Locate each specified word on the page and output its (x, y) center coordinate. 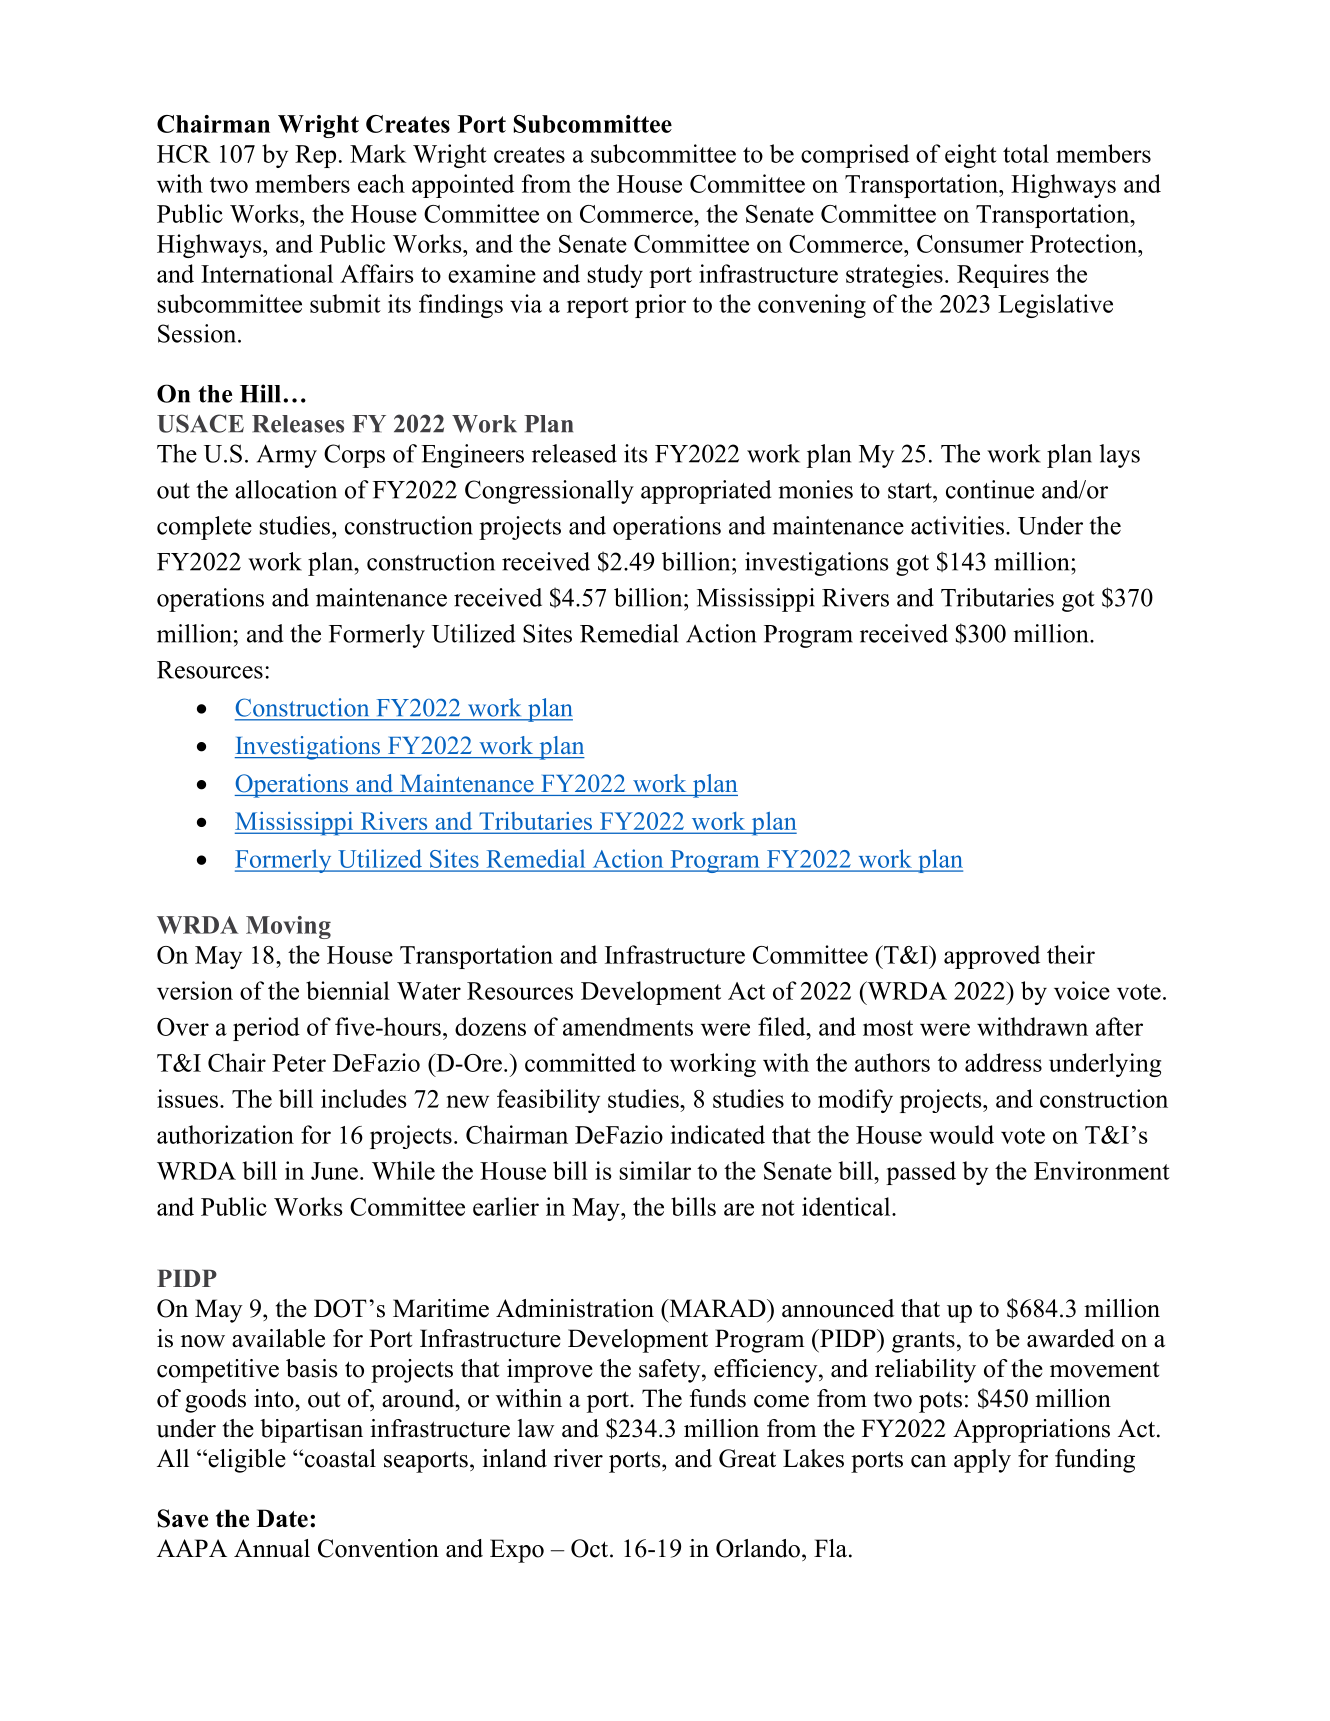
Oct (591, 1548)
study (615, 276)
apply (982, 1461)
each (381, 183)
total (1026, 153)
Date (282, 1518)
